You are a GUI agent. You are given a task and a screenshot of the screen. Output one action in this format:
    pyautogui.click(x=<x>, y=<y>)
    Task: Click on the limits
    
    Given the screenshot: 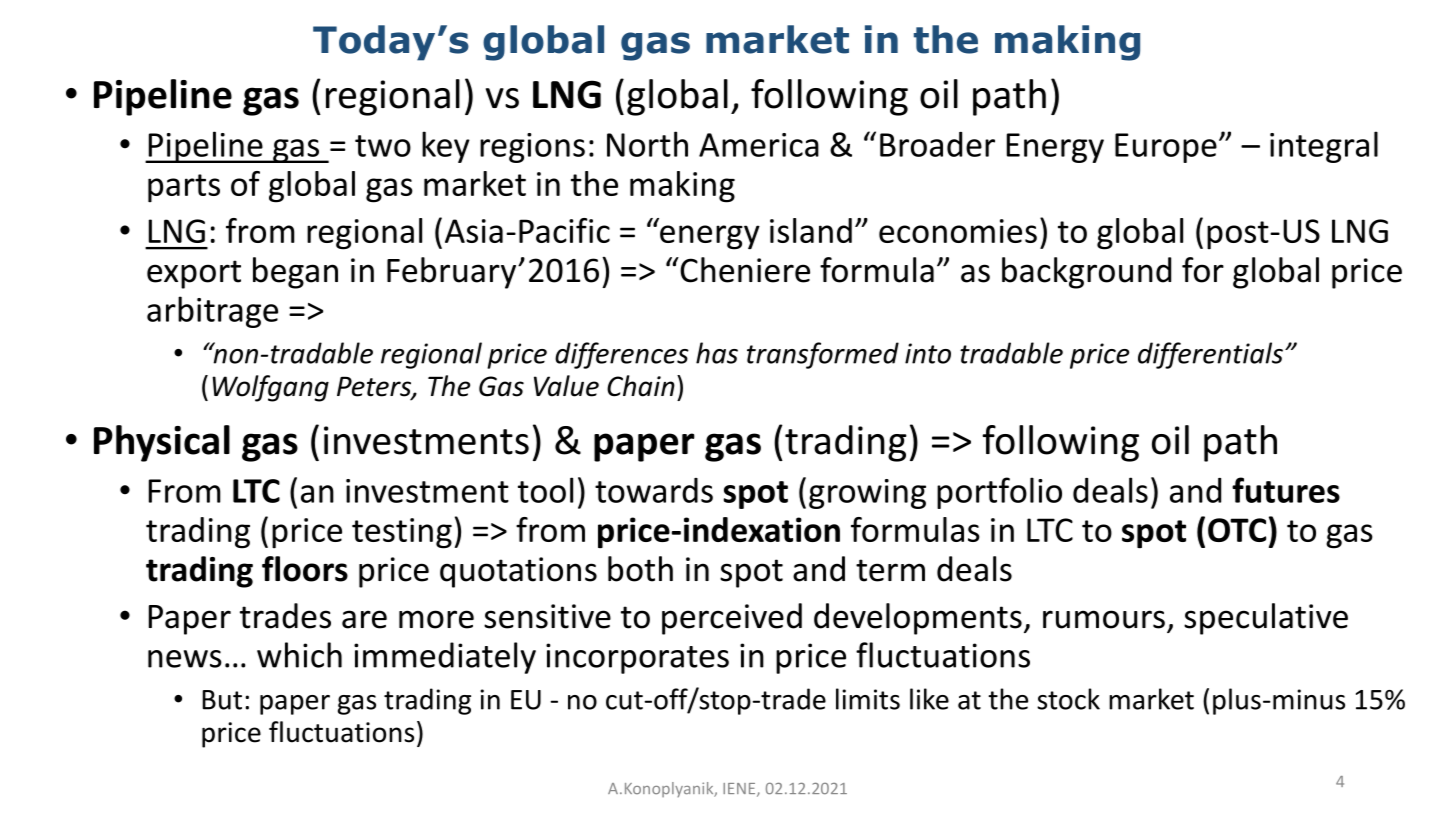 What is the action you would take?
    pyautogui.click(x=868, y=699)
